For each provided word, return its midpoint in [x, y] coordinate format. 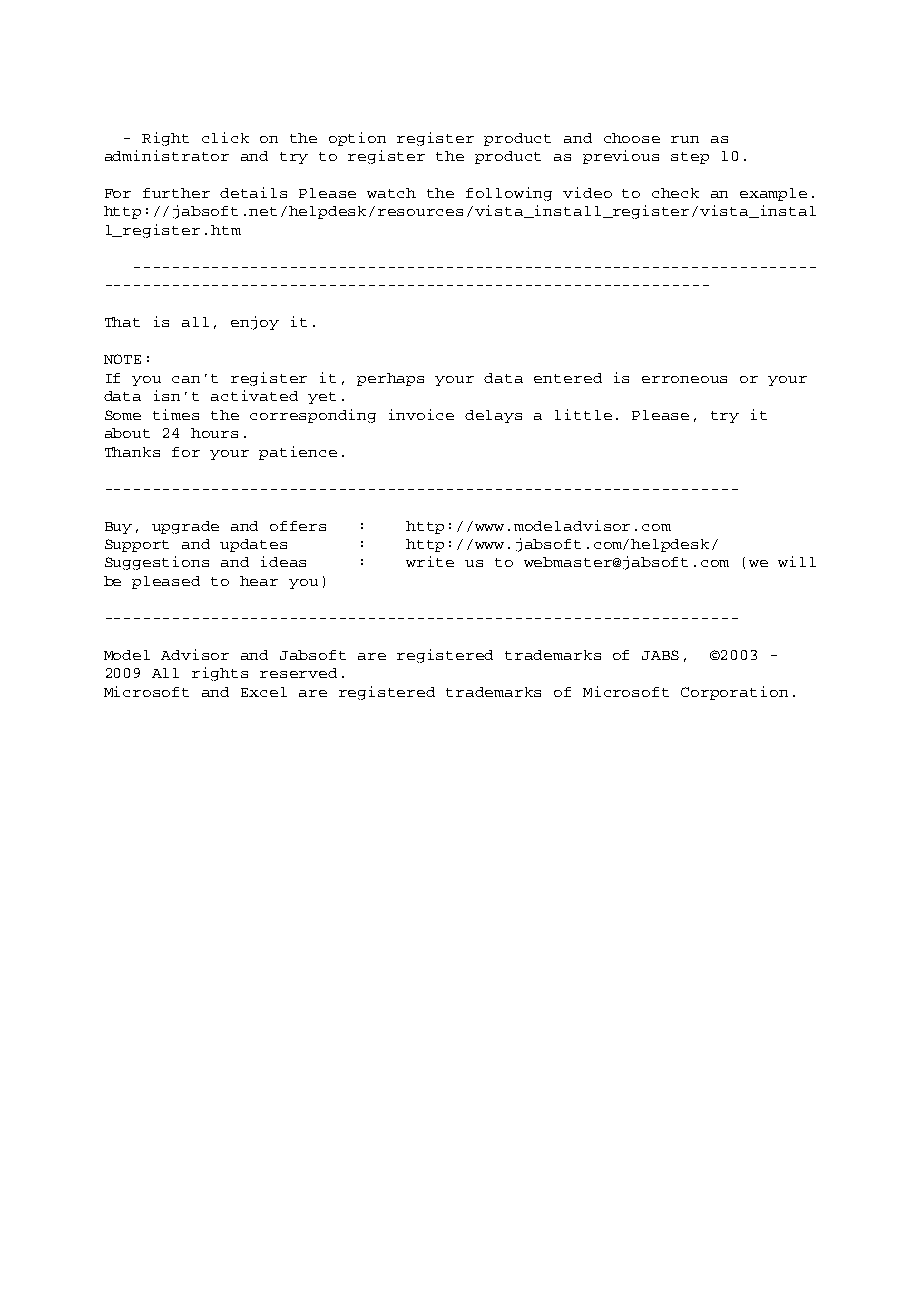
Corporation [734, 693]
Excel [264, 692]
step [690, 158]
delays [493, 416]
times [176, 414]
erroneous [684, 379]
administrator [167, 155]
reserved [298, 673]
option [357, 139]
